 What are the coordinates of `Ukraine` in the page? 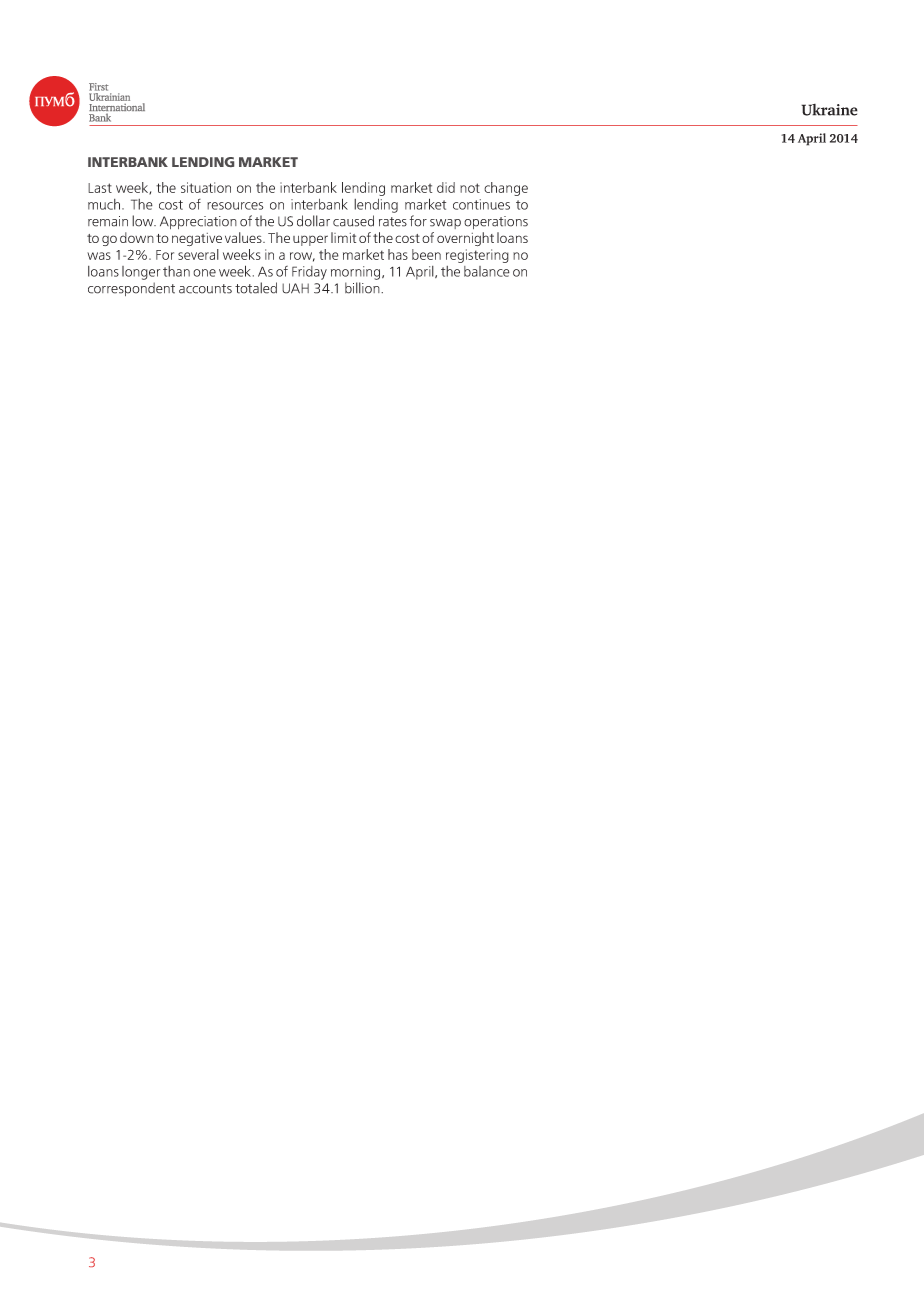 It's located at (829, 110).
